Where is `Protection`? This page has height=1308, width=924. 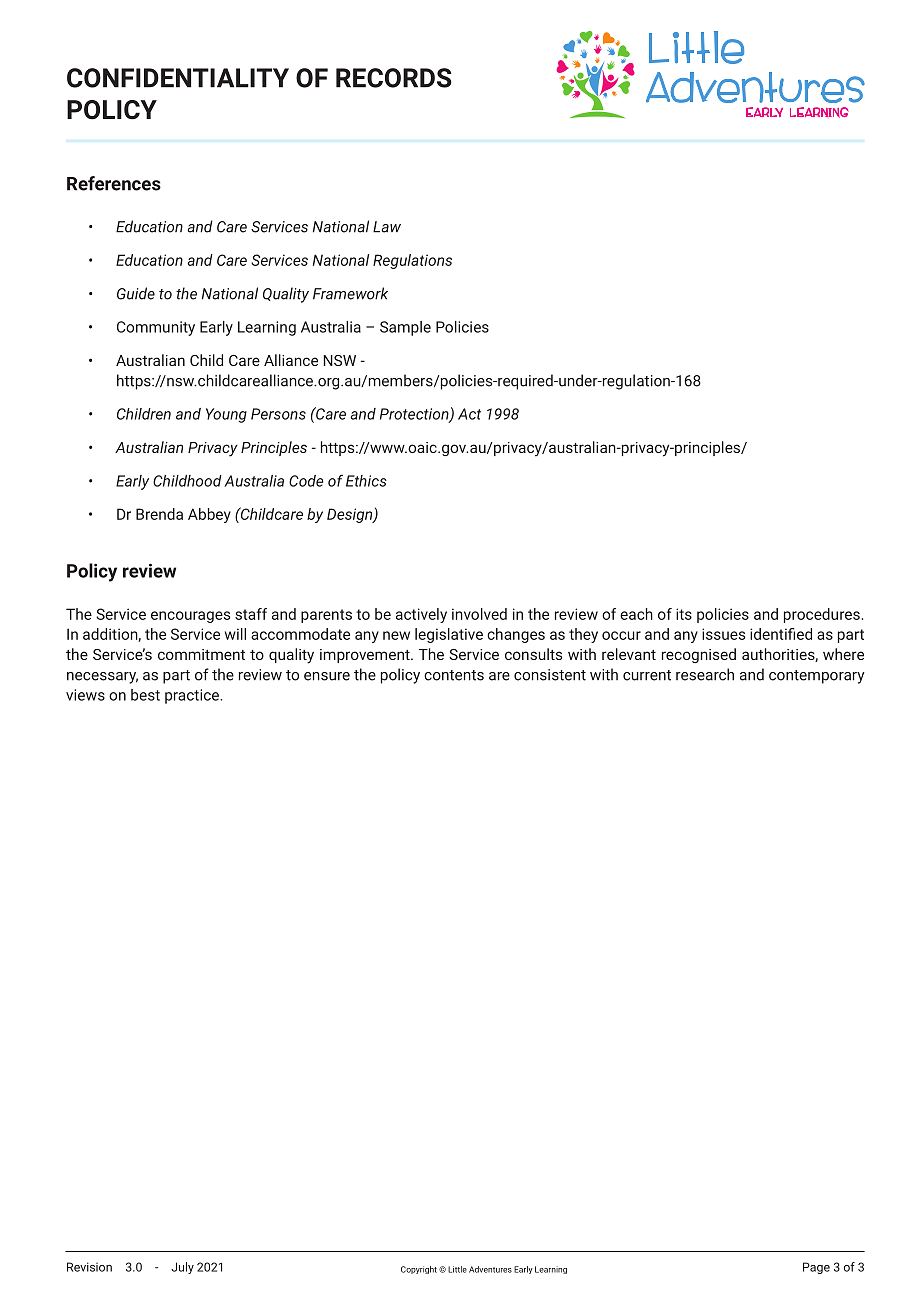 Protection is located at coordinates (415, 415).
